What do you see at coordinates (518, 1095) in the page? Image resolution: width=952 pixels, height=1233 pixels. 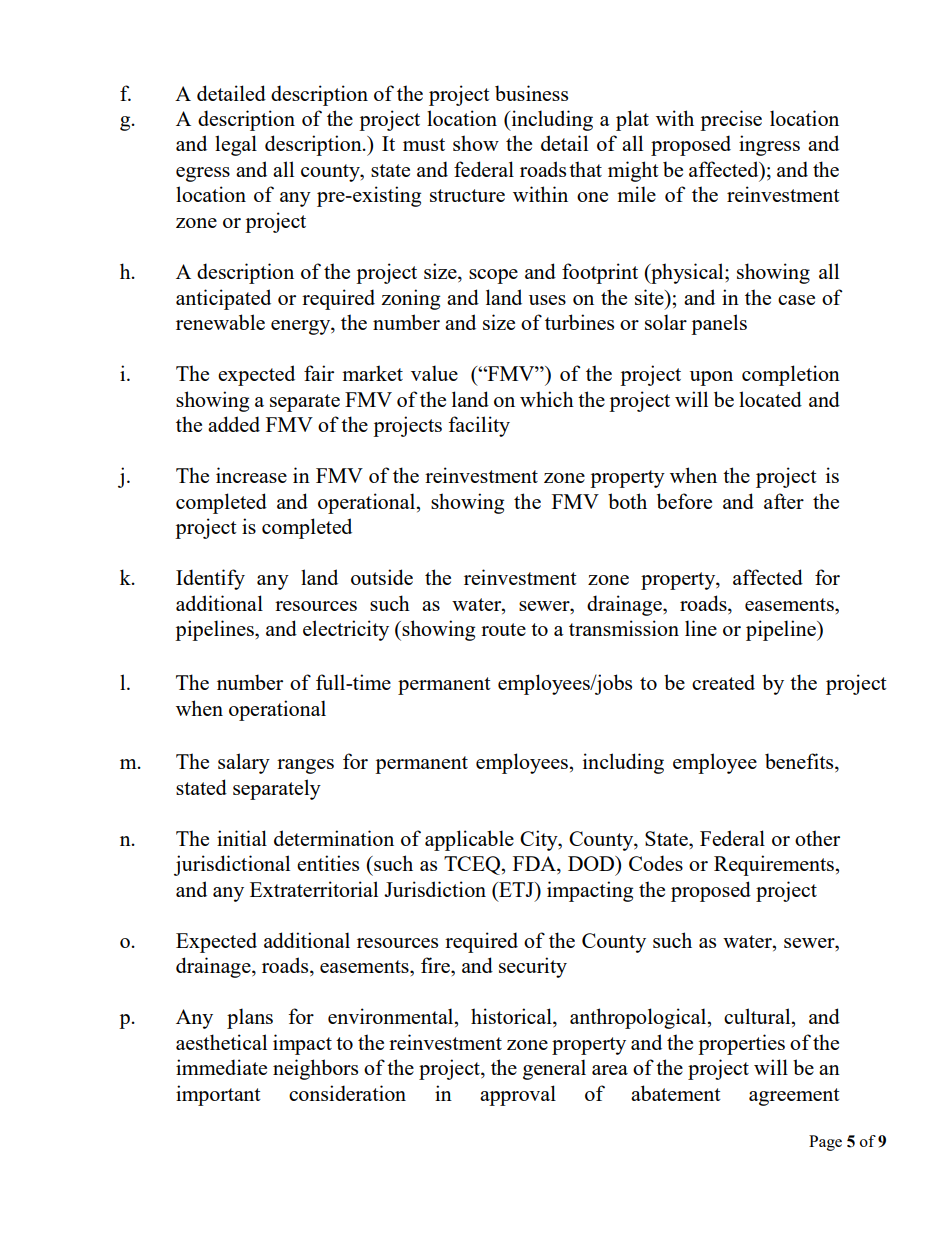 I see `approval` at bounding box center [518, 1095].
